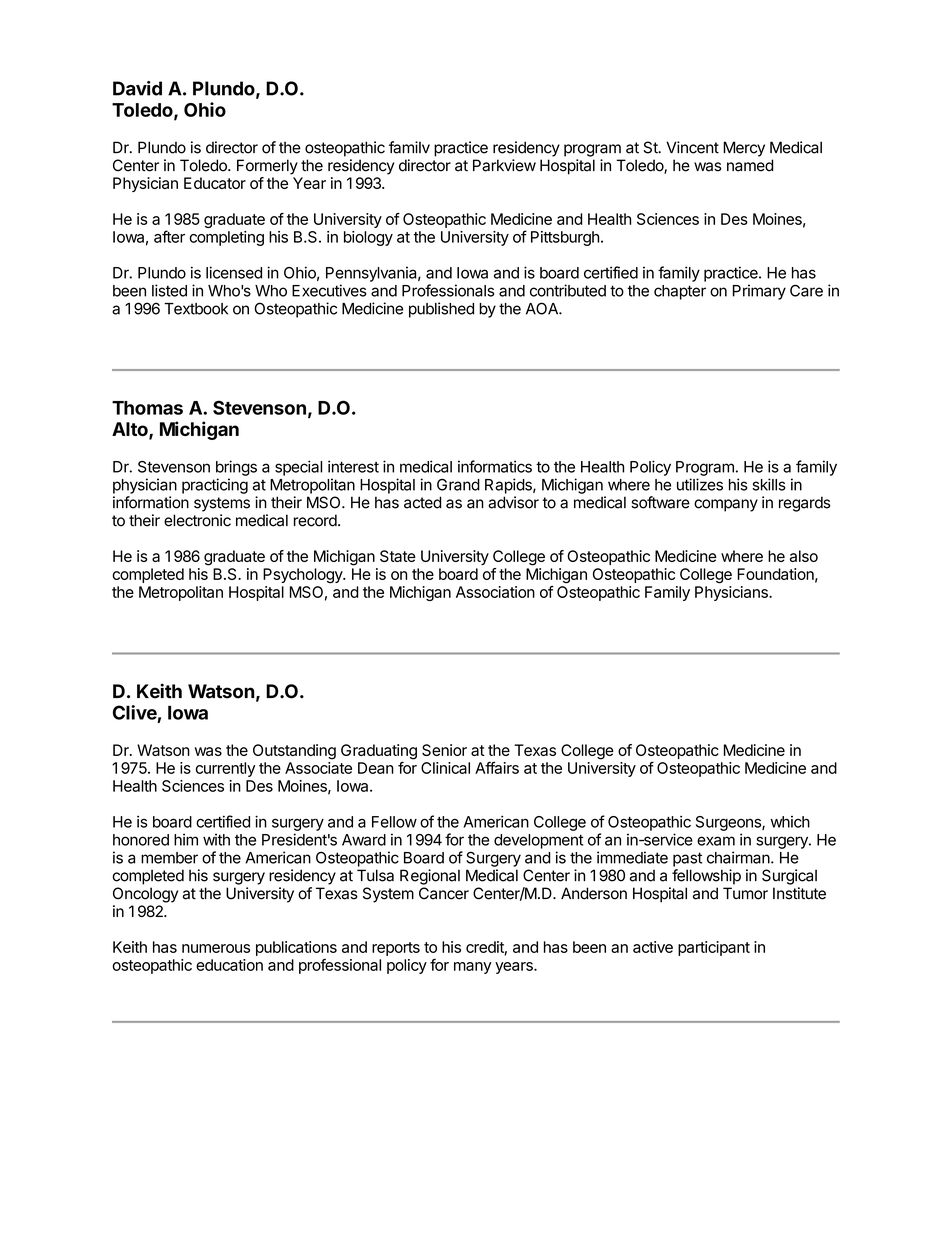 The height and width of the page is (1233, 952). I want to click on electronic, so click(197, 520).
